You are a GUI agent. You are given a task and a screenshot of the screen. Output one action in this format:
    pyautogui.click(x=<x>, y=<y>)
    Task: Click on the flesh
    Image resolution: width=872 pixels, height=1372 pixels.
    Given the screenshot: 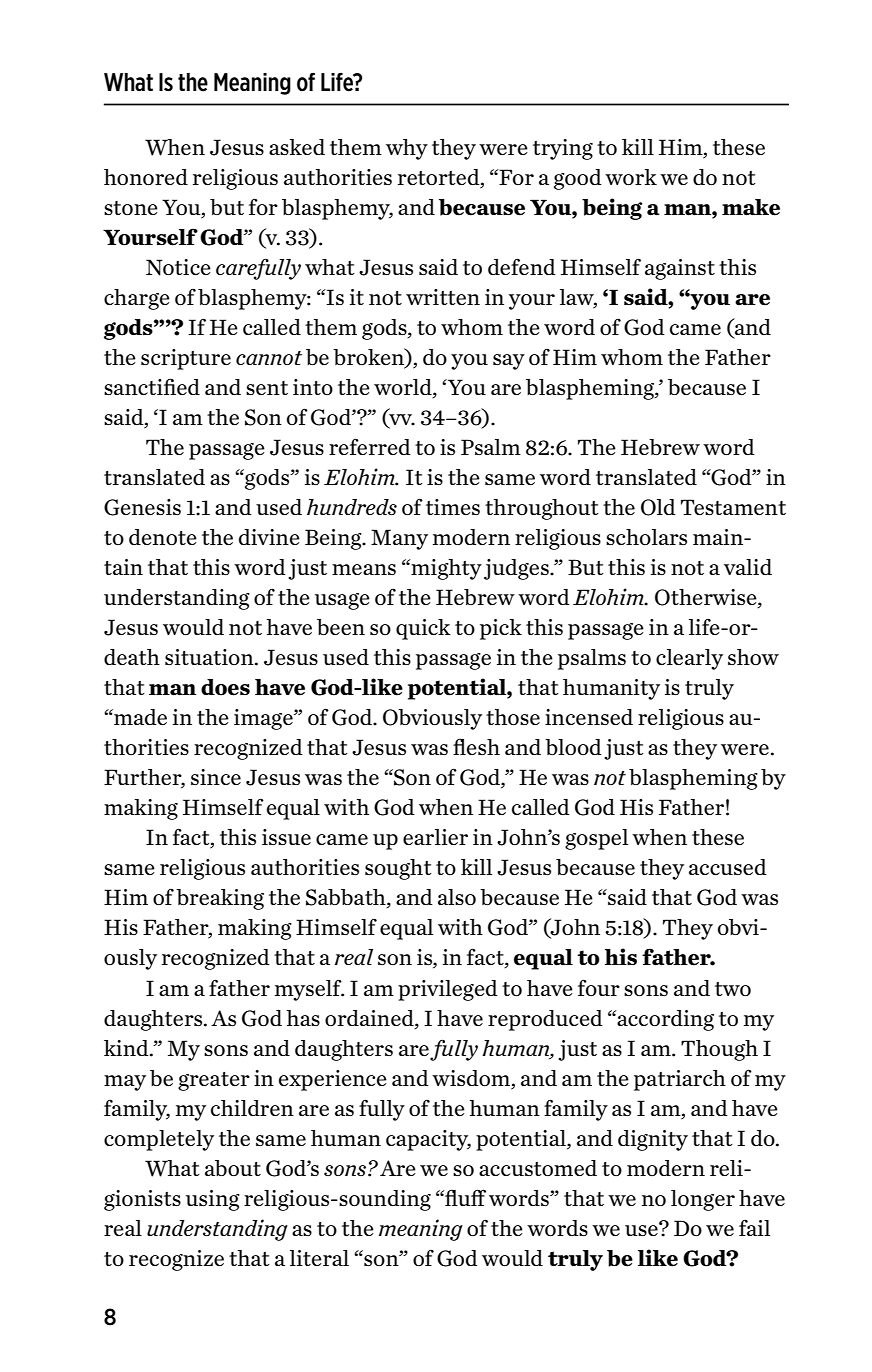 What is the action you would take?
    pyautogui.click(x=476, y=746)
